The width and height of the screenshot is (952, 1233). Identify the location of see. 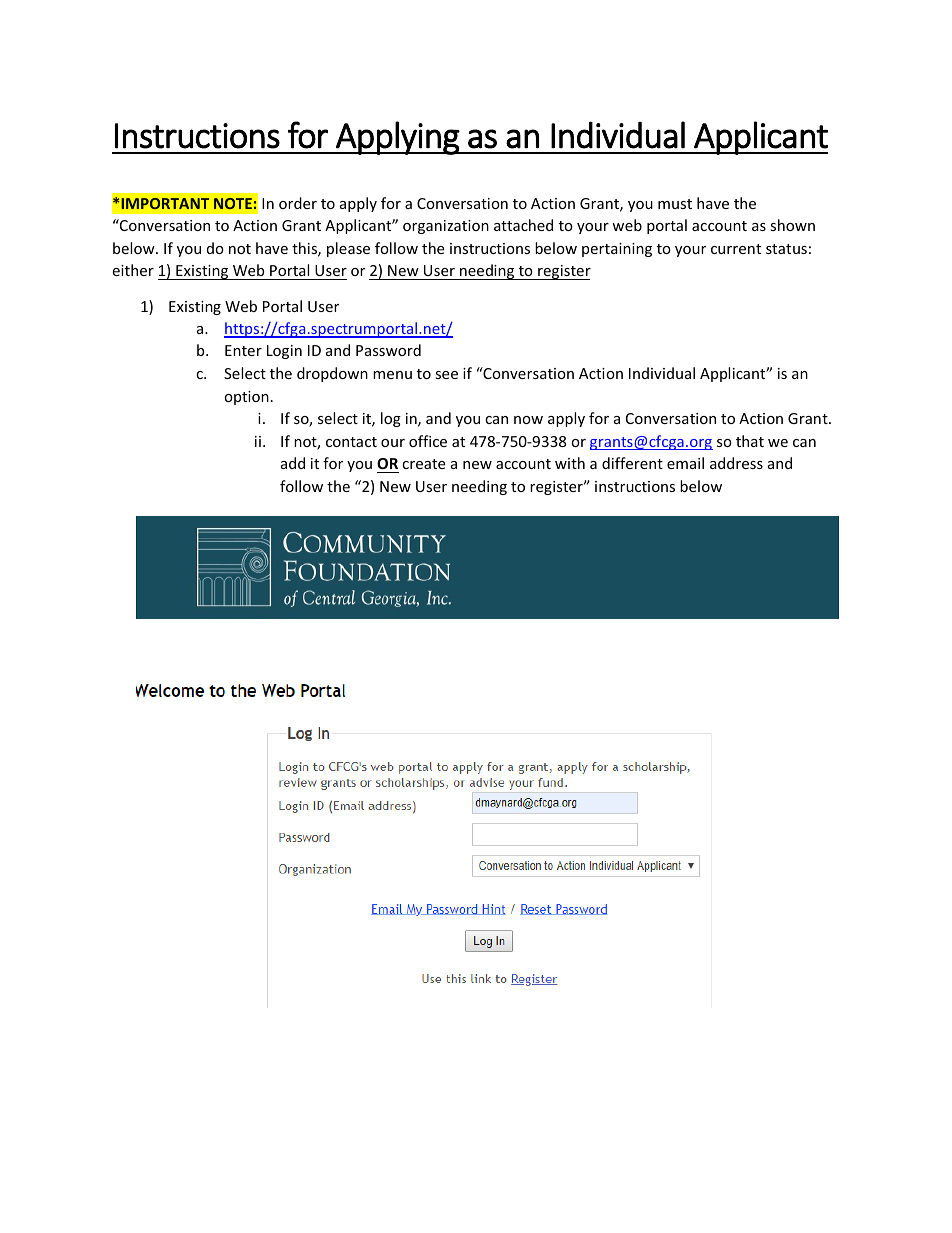
(446, 375).
